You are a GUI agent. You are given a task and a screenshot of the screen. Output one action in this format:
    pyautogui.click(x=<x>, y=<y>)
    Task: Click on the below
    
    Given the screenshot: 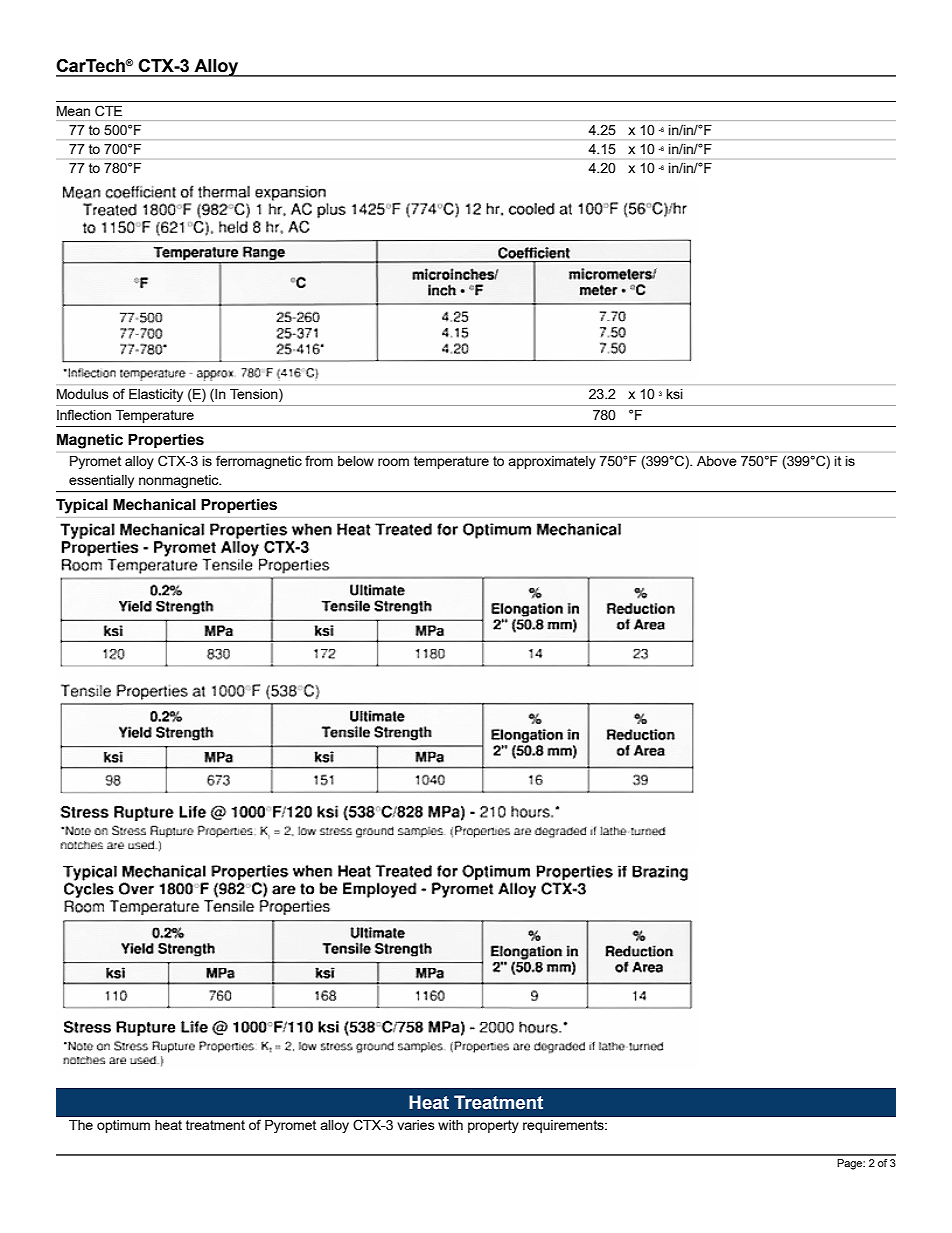 What is the action you would take?
    pyautogui.click(x=356, y=461)
